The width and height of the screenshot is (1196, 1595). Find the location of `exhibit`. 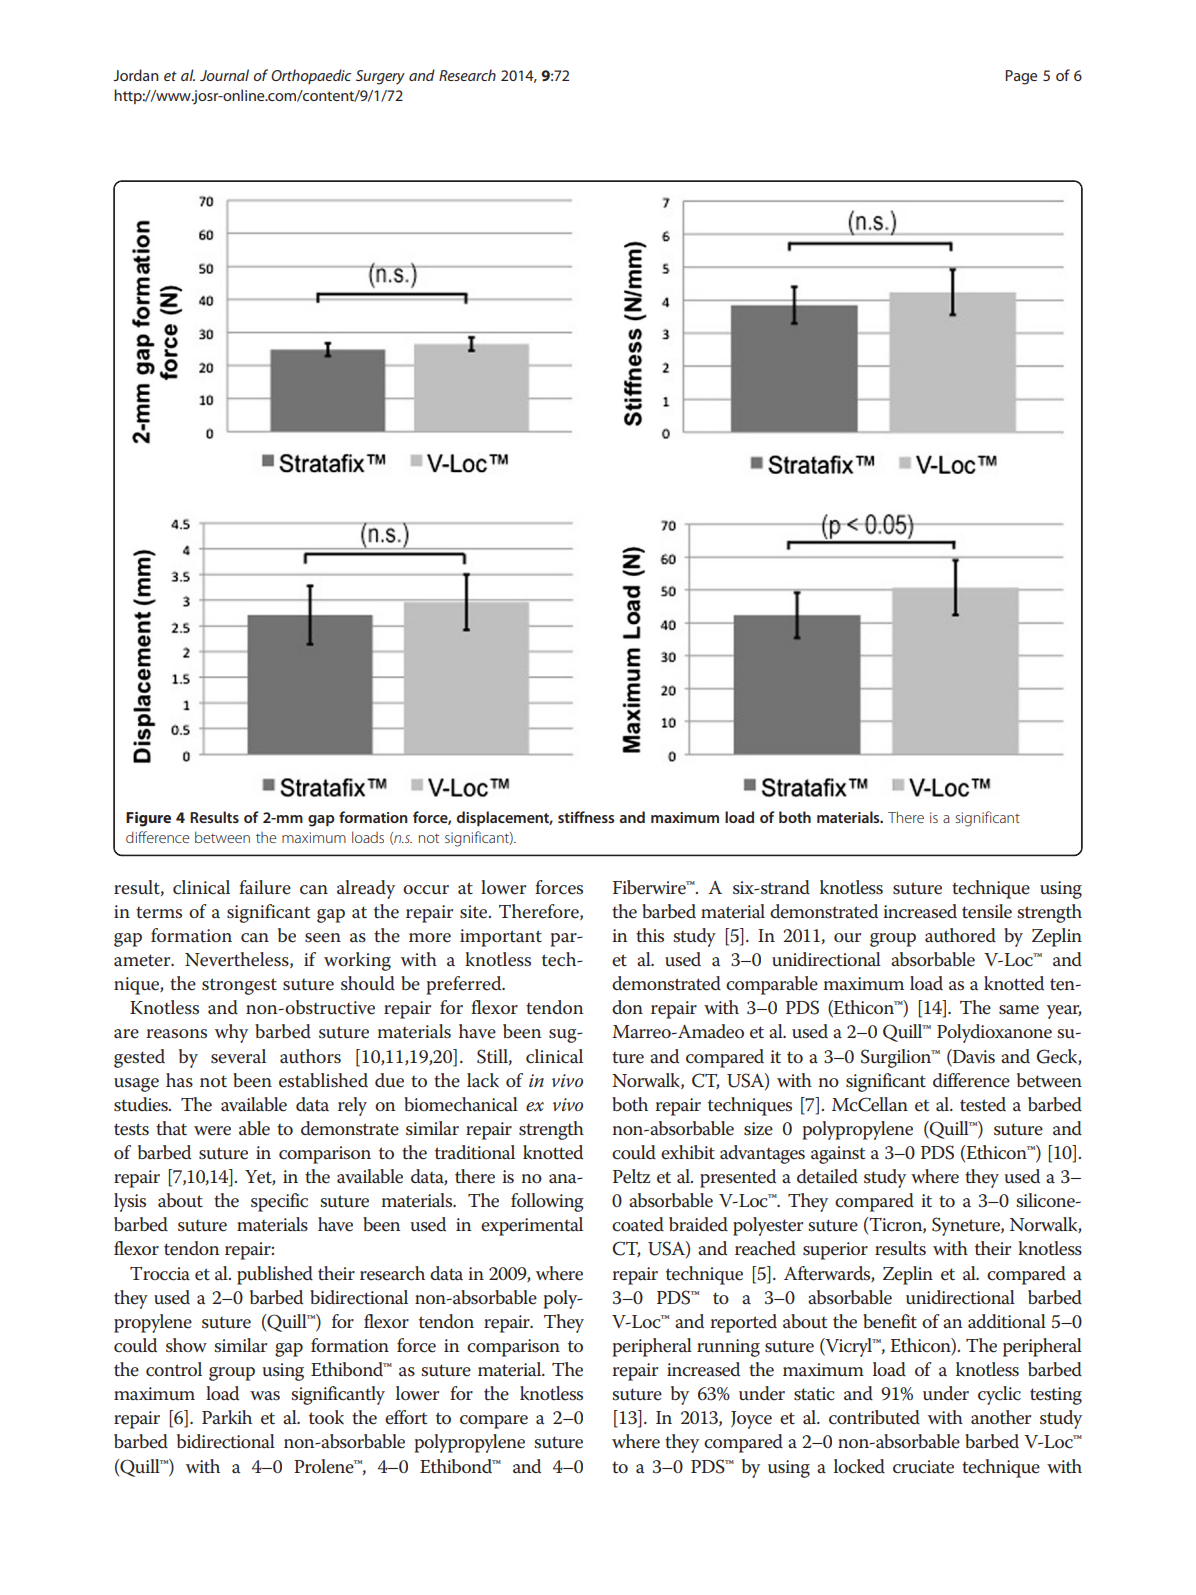

exhibit is located at coordinates (688, 1152).
